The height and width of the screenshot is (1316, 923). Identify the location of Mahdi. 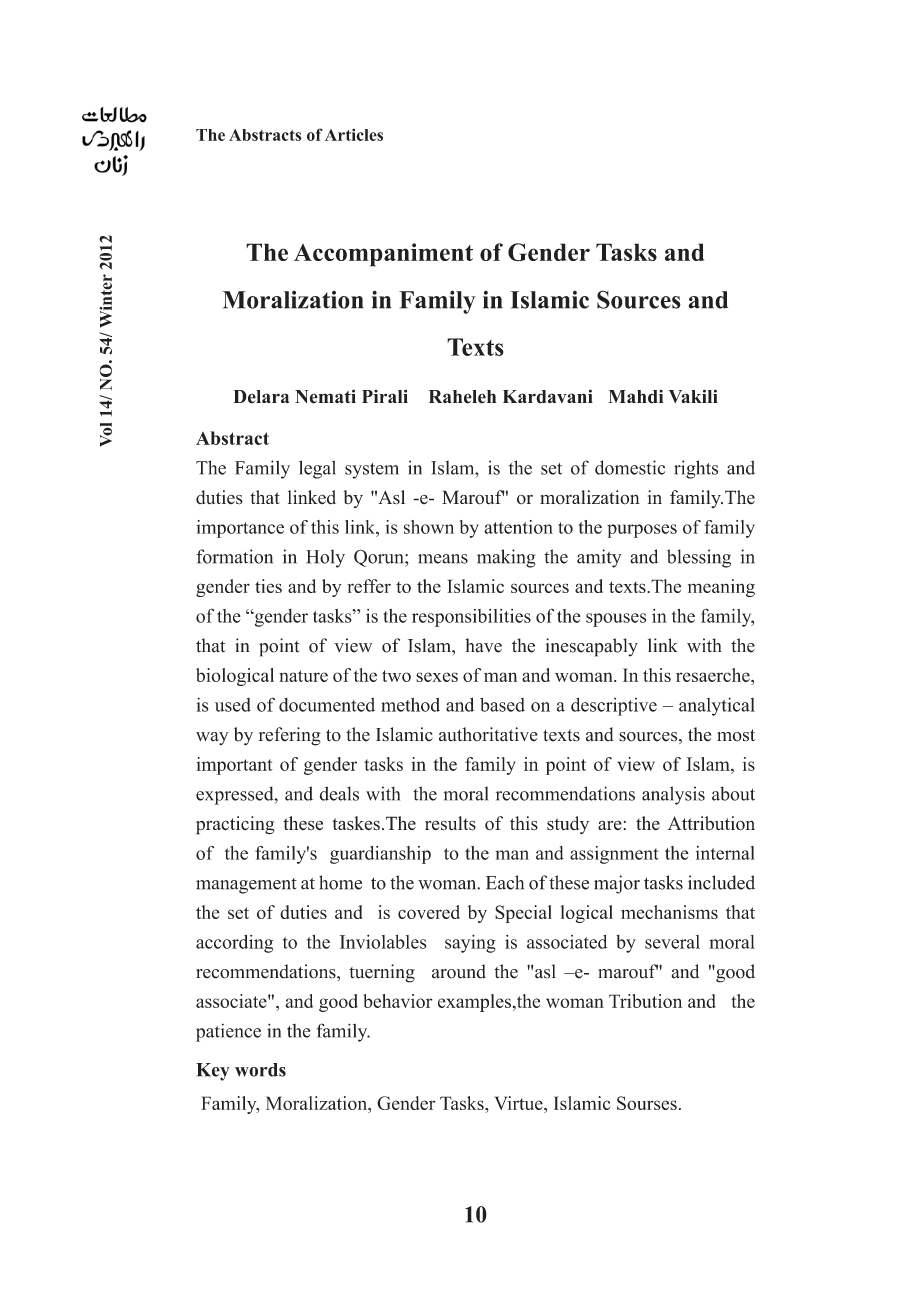
(635, 396).
